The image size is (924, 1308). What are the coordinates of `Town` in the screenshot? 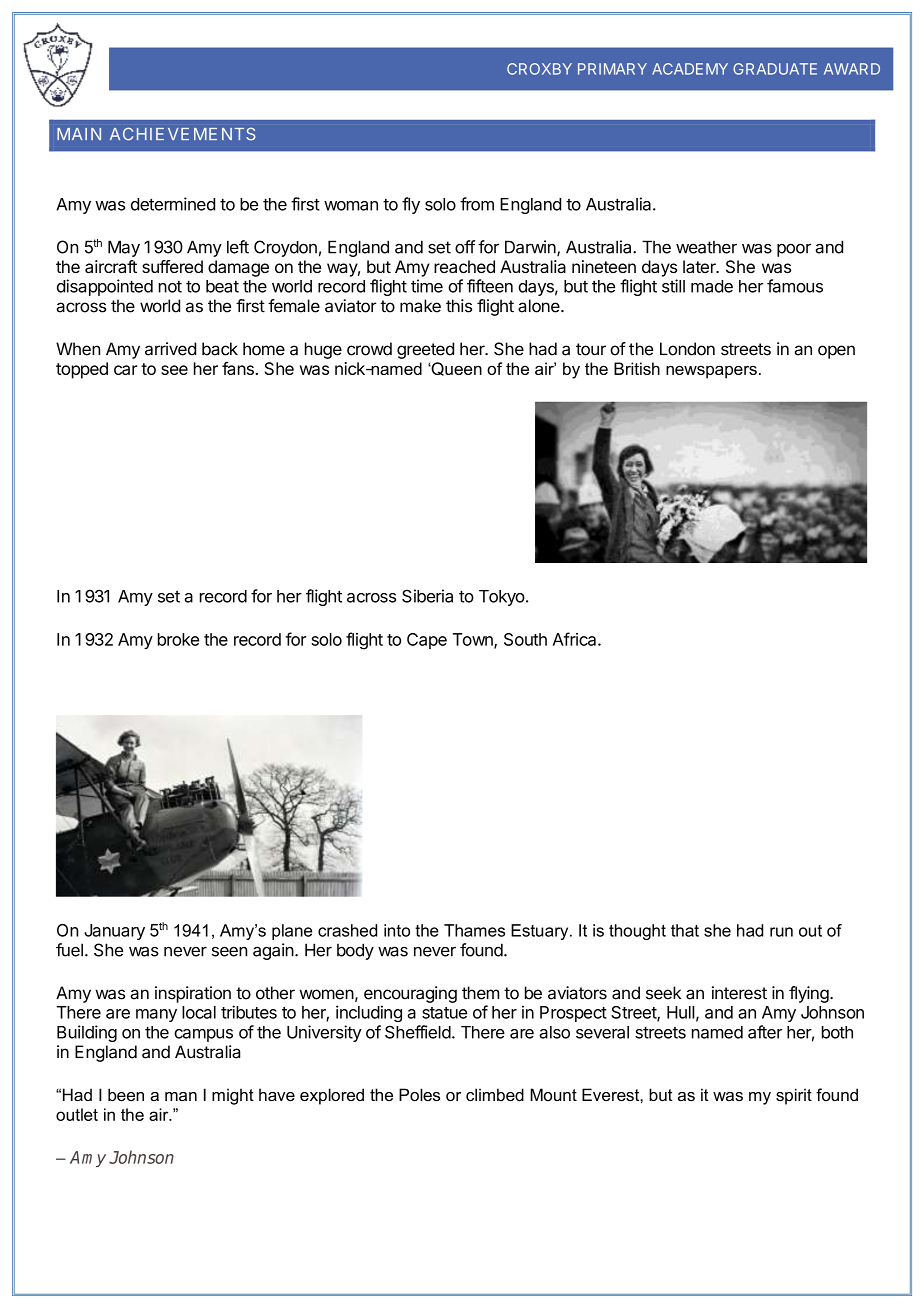 It's located at (474, 640).
